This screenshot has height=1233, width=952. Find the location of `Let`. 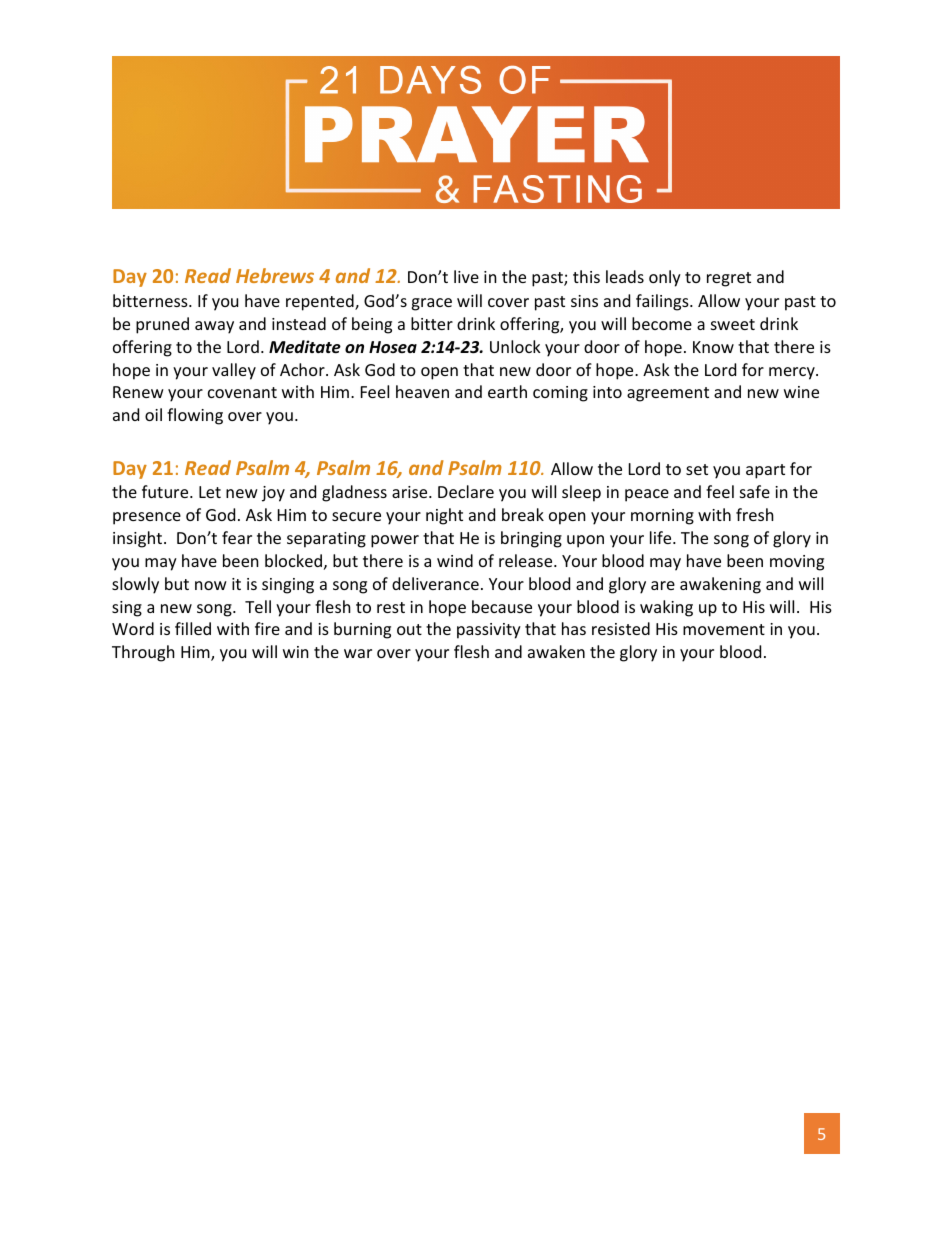

Let is located at coordinates (210, 492).
